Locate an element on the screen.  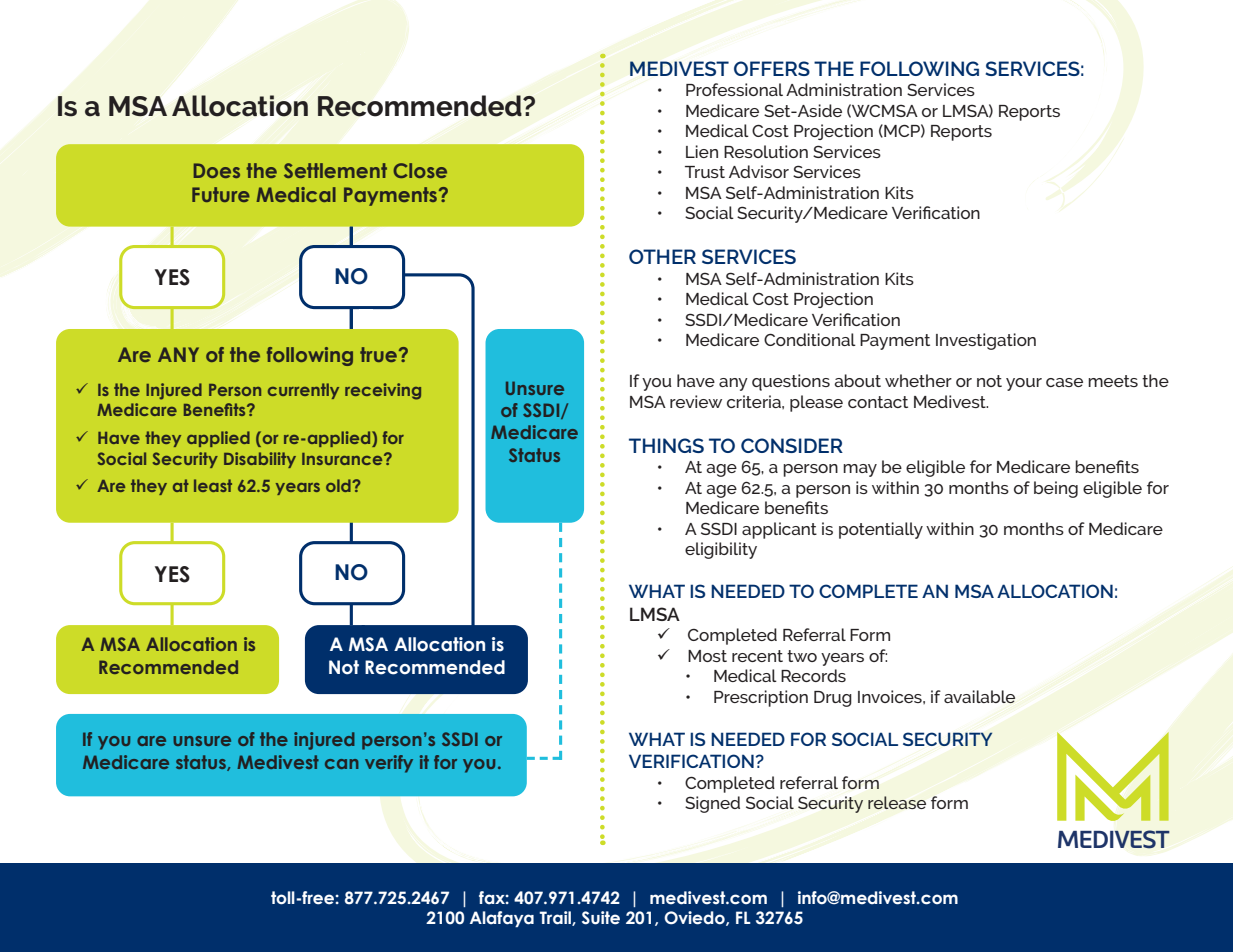
verify is located at coordinates (389, 764).
